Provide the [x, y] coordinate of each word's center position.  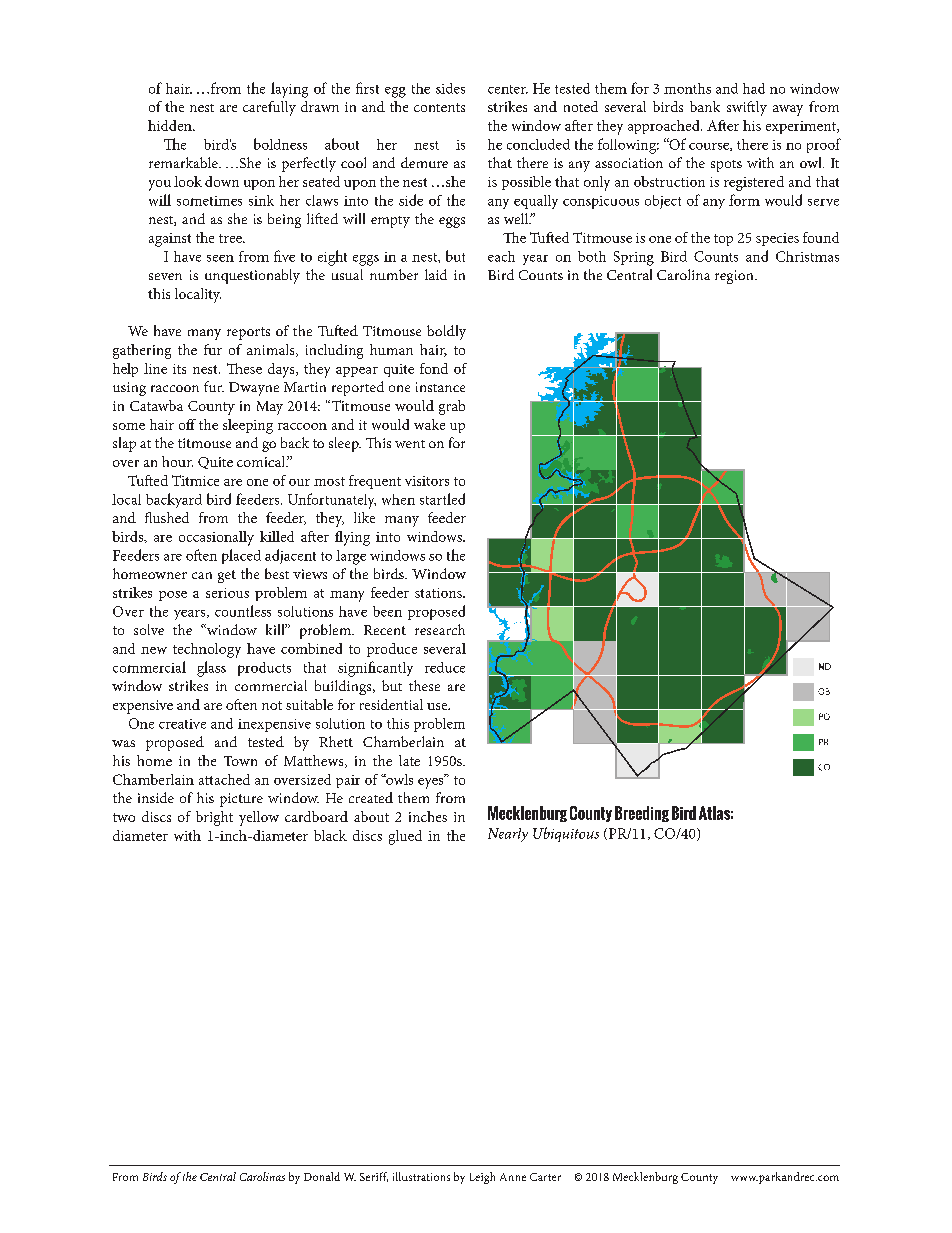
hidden [171, 125]
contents [439, 107]
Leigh [482, 1178]
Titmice [195, 480]
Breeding [642, 814]
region [735, 277]
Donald [322, 1176]
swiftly [747, 108]
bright [214, 818]
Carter [545, 1177]
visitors [427, 481]
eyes [432, 782]
